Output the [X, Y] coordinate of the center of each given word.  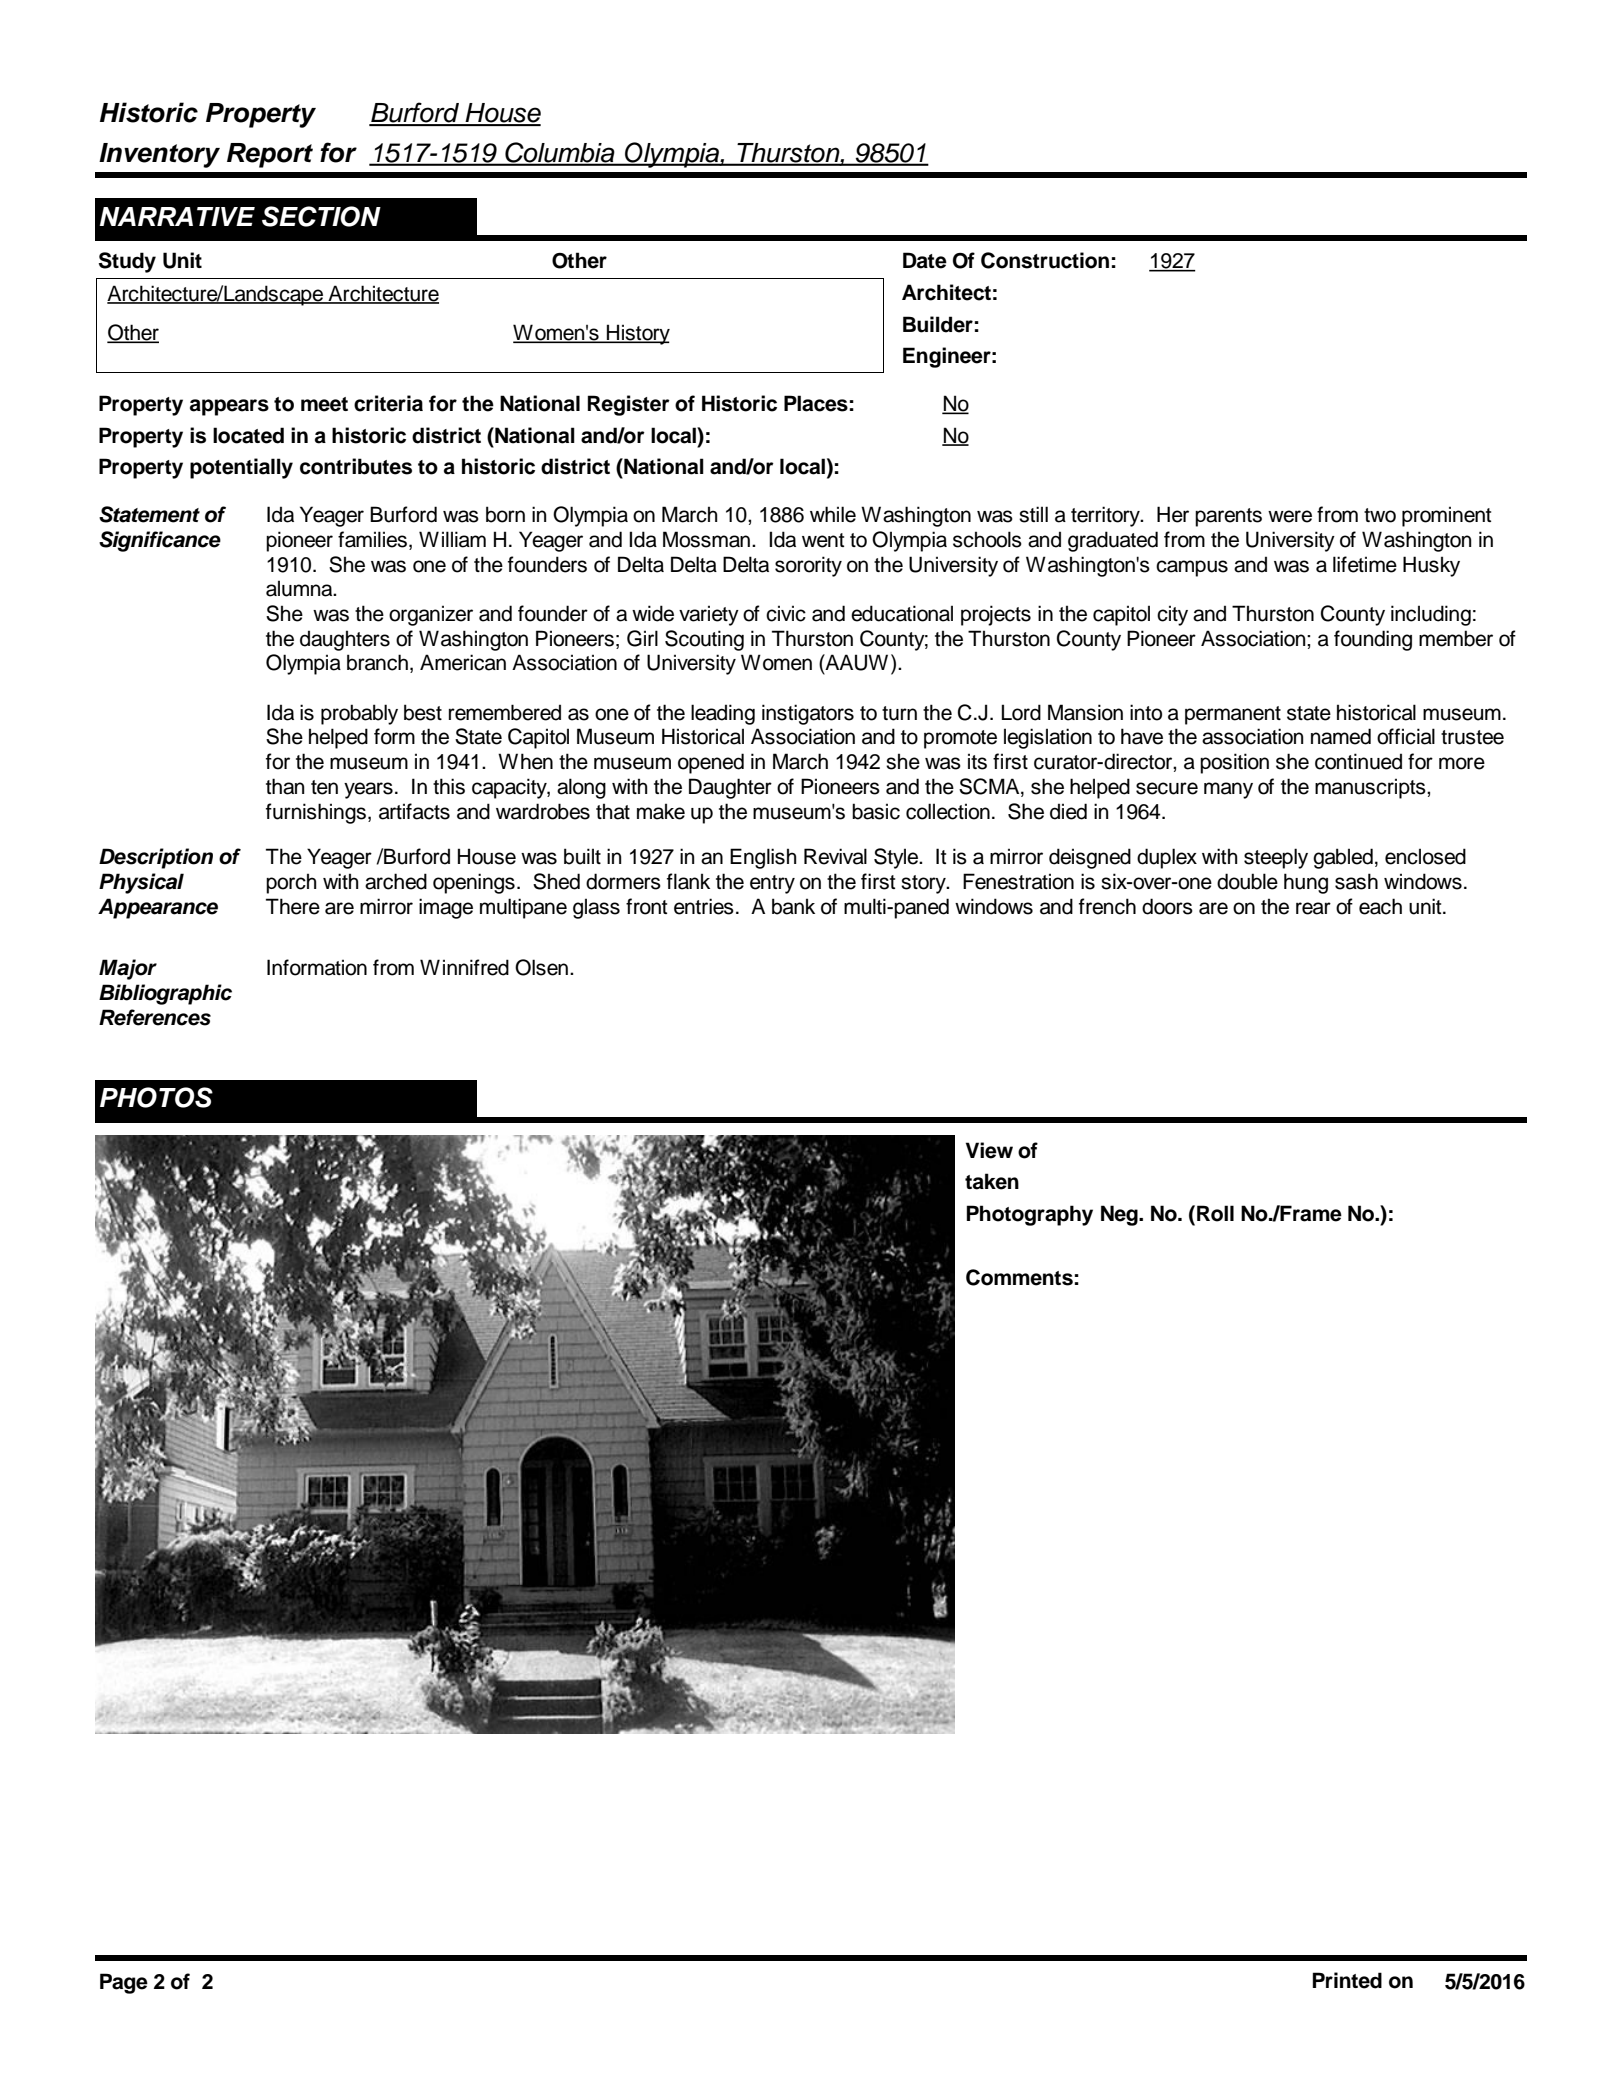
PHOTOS [156, 1097]
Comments [1019, 1277]
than [285, 786]
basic [876, 811]
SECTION [321, 216]
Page [124, 1983]
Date [925, 260]
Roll [1215, 1213]
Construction [1045, 260]
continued [1358, 761]
